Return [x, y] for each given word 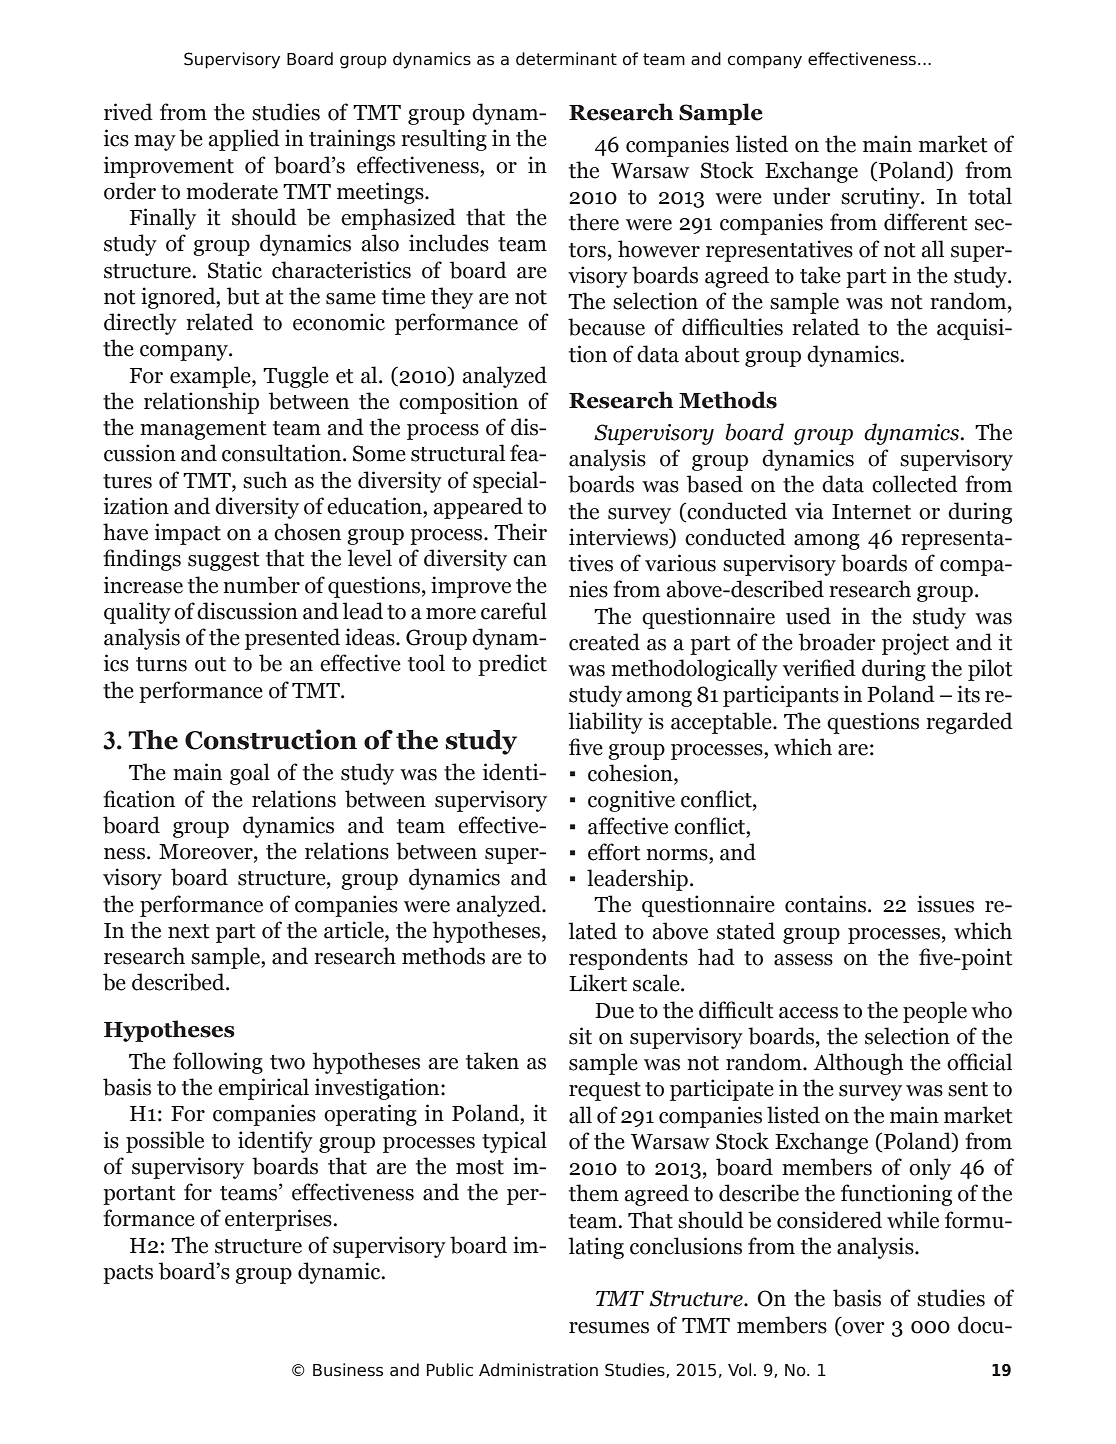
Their [520, 532]
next [189, 931]
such [265, 480]
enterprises [279, 1220]
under [802, 196]
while [913, 1220]
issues [945, 904]
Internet [871, 512]
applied [244, 140]
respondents [628, 959]
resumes [609, 1328]
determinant [566, 59]
